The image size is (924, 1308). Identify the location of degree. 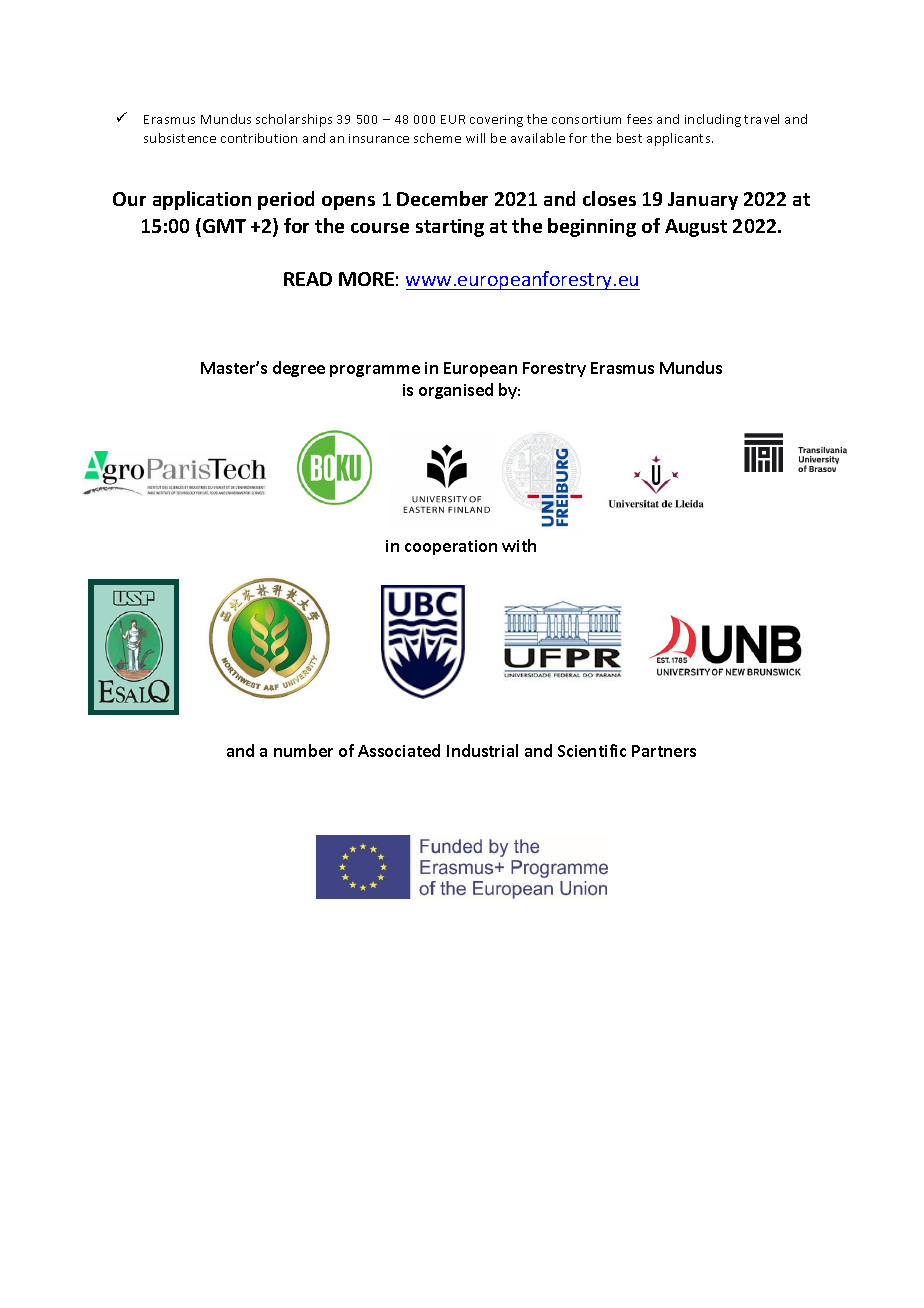
(299, 369).
